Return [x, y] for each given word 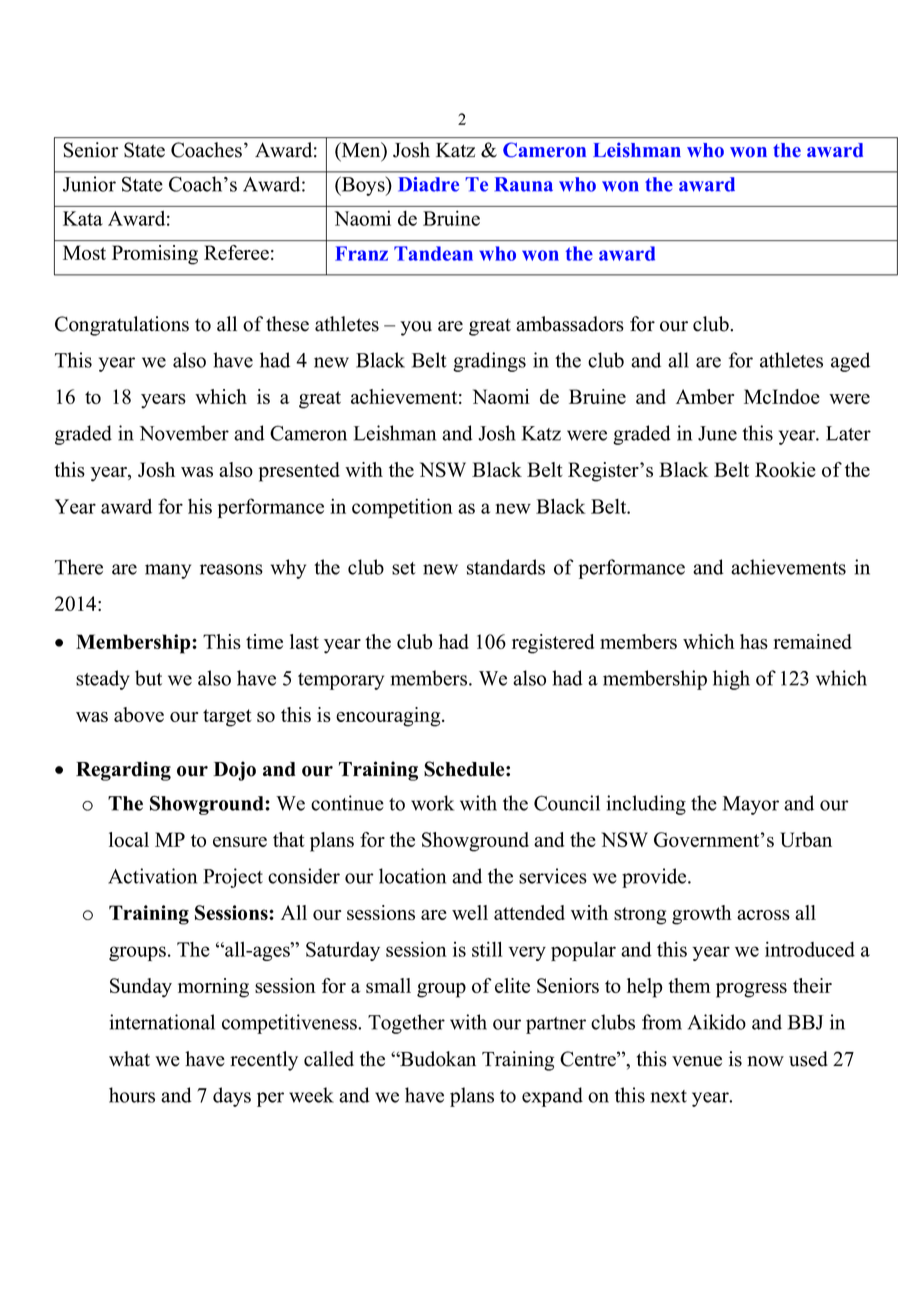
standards [506, 567]
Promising [155, 255]
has [754, 641]
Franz [361, 253]
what [129, 1059]
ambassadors [570, 324]
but [148, 678]
